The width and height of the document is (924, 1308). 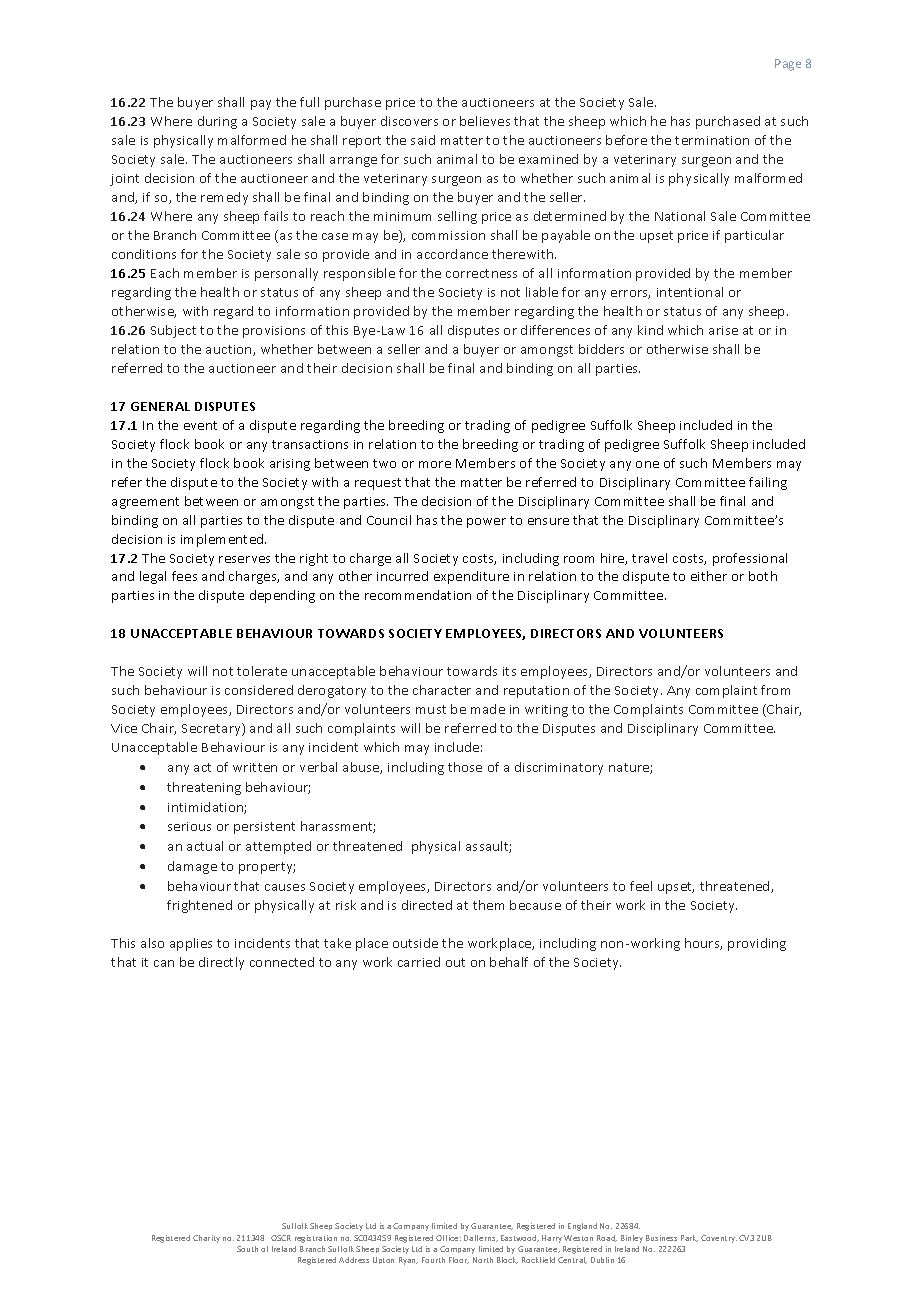 What do you see at coordinates (485, 121) in the document?
I see `believes` at bounding box center [485, 121].
